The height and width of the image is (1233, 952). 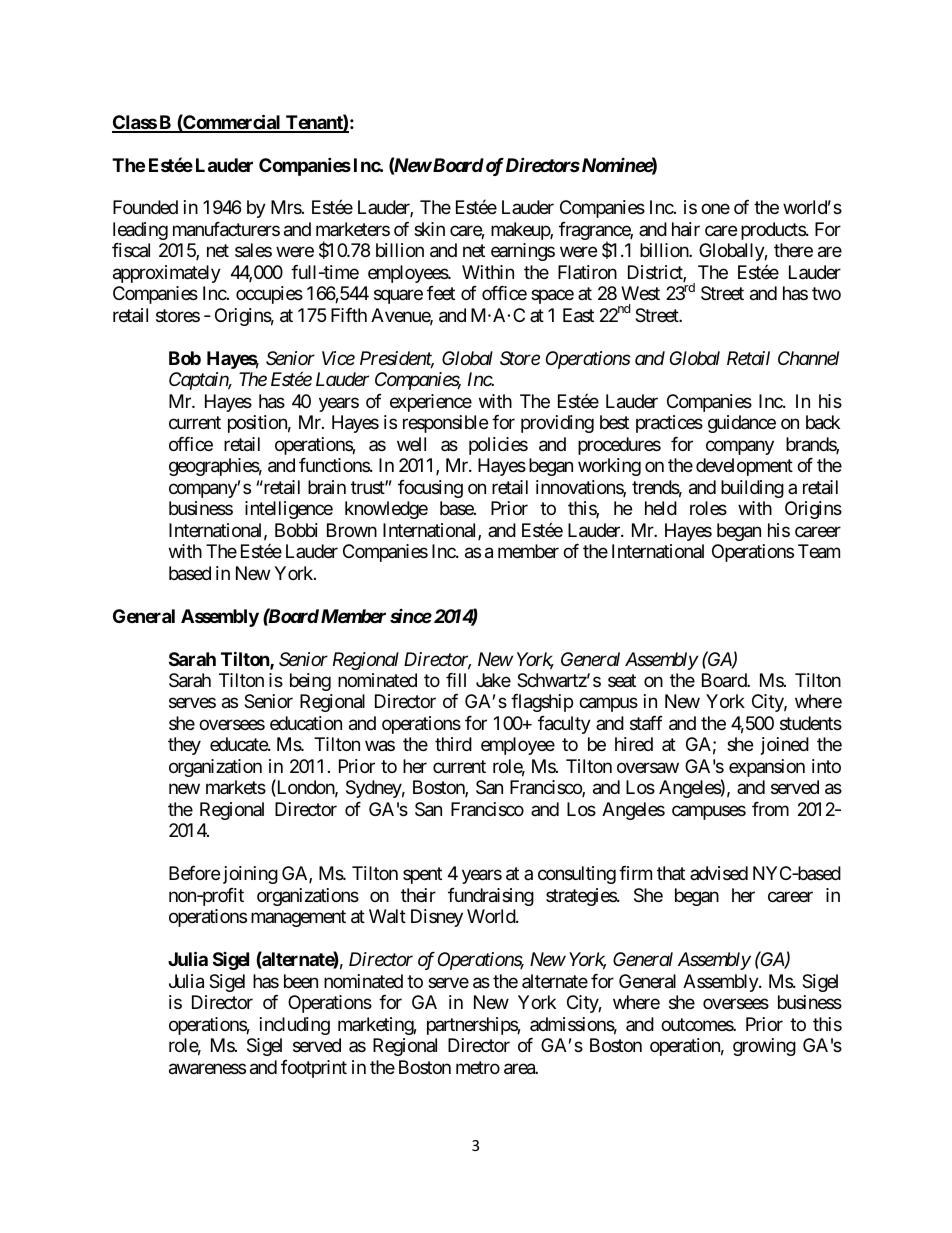 I want to click on skin, so click(x=429, y=229).
